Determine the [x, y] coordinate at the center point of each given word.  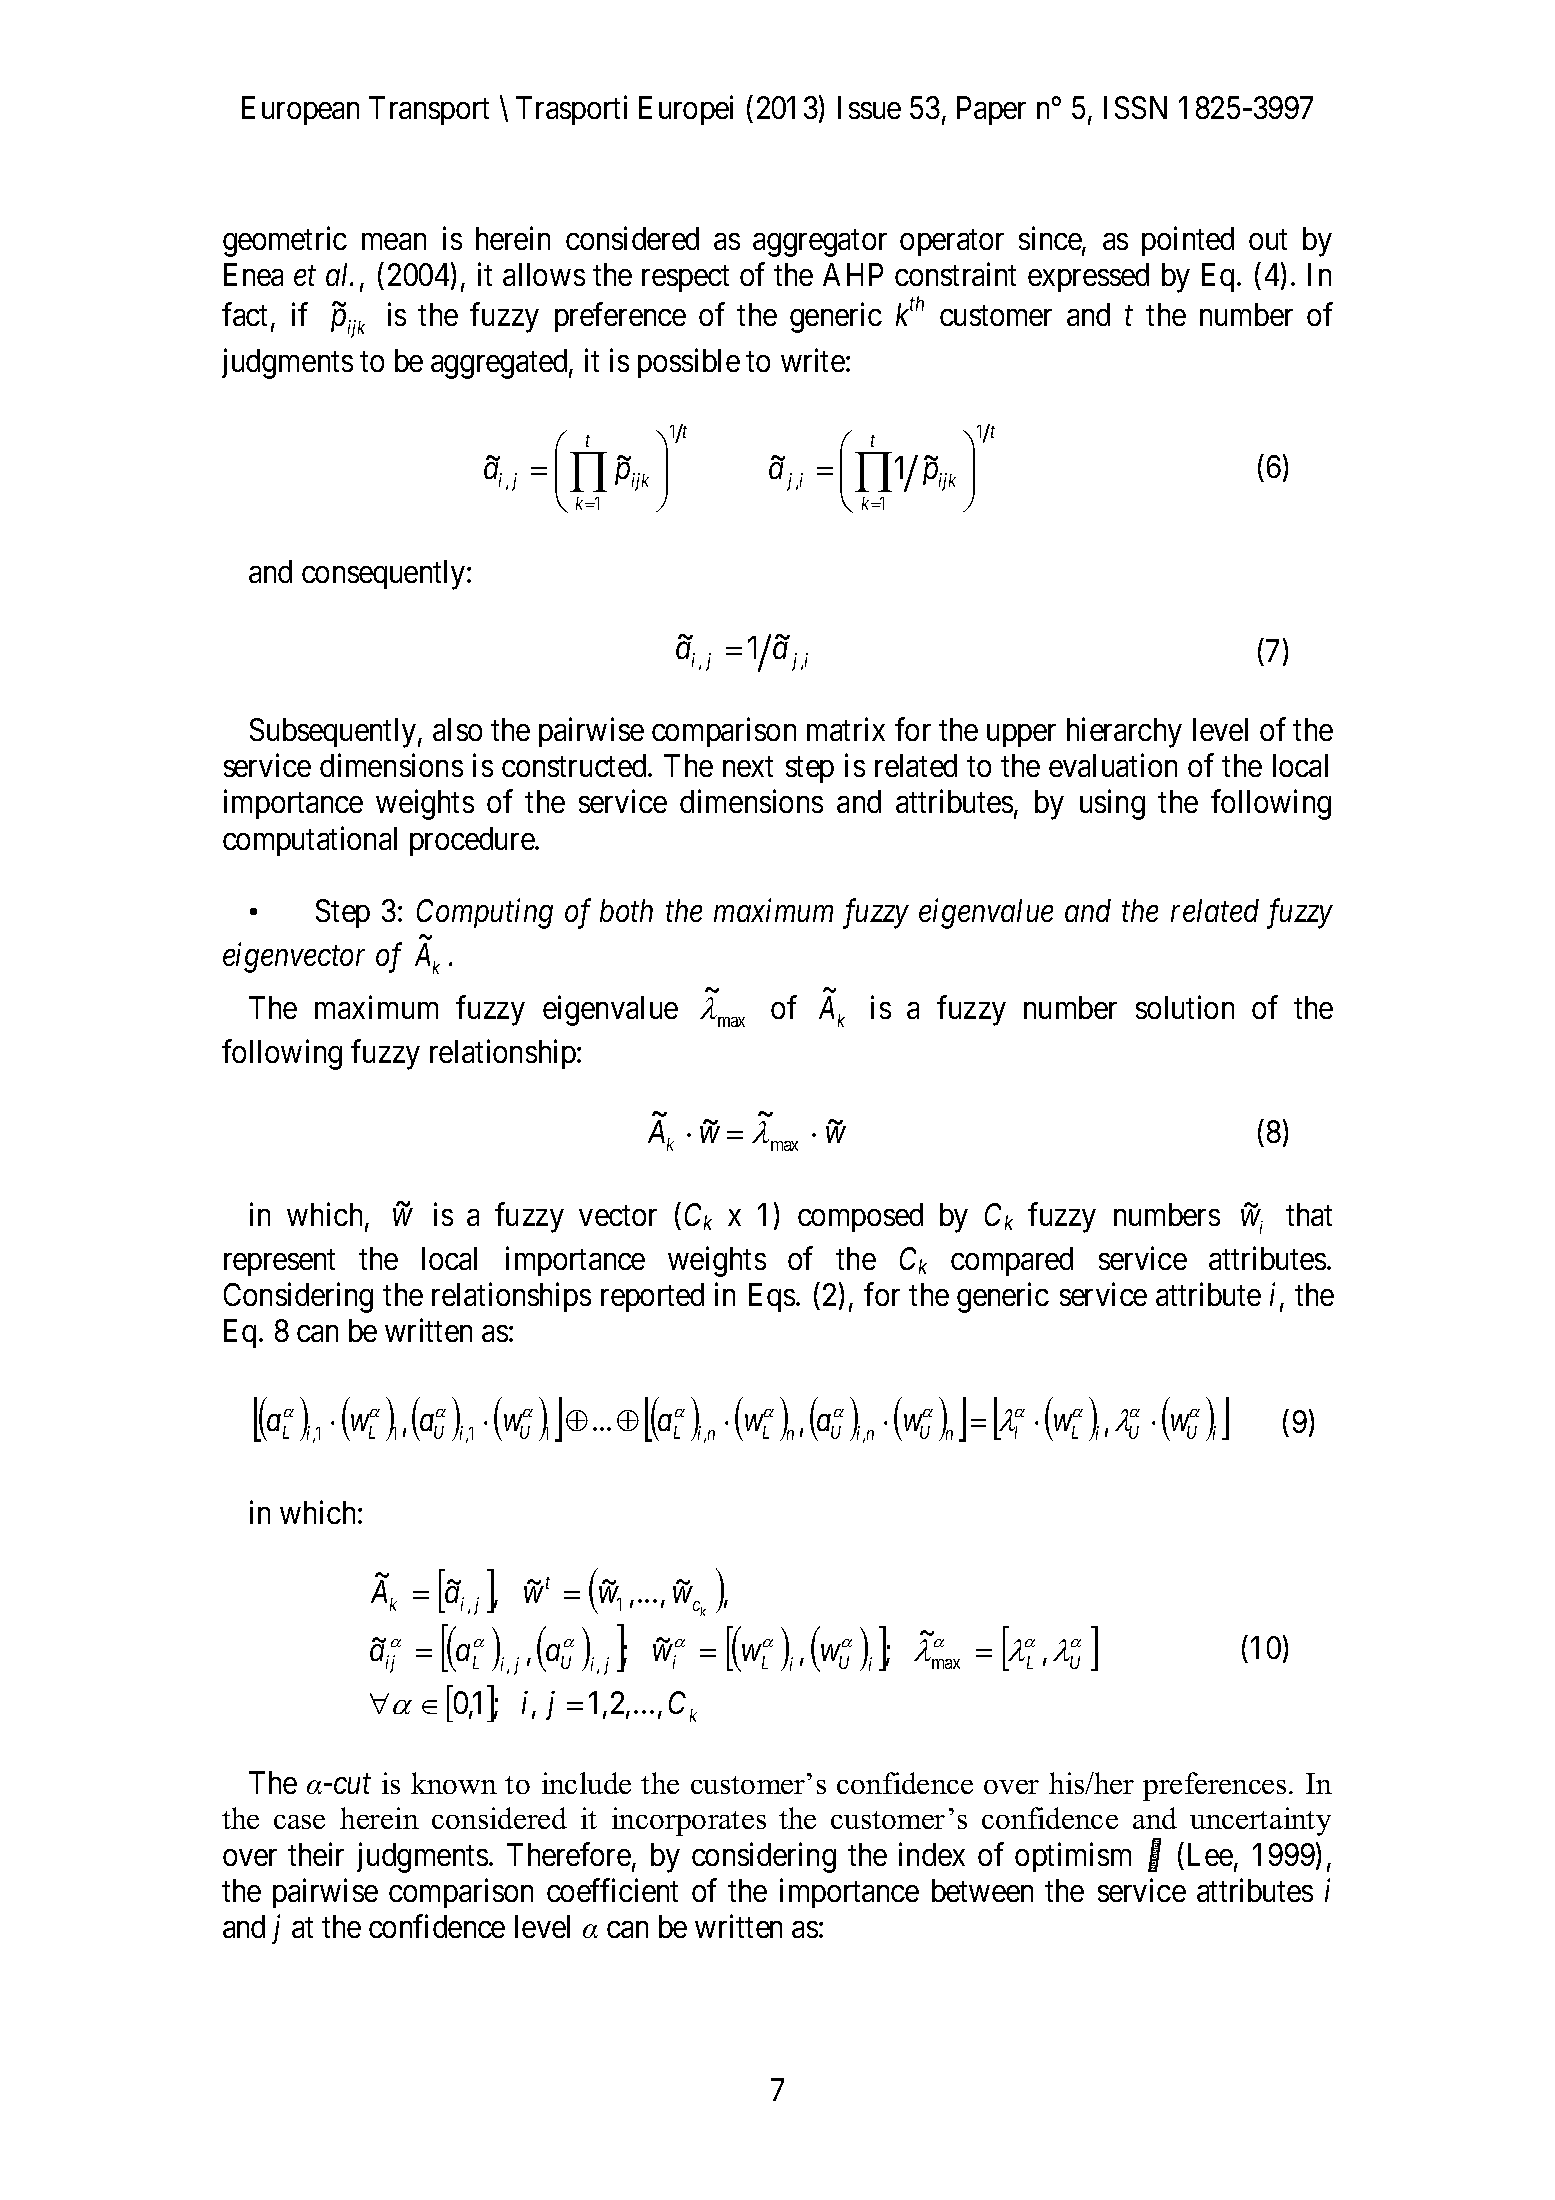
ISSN [1135, 107]
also [457, 729]
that [1309, 1214]
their [316, 1854]
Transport [429, 111]
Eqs [772, 1297]
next [748, 767]
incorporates [689, 1821]
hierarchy [1124, 733]
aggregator [820, 243]
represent [279, 1263]
